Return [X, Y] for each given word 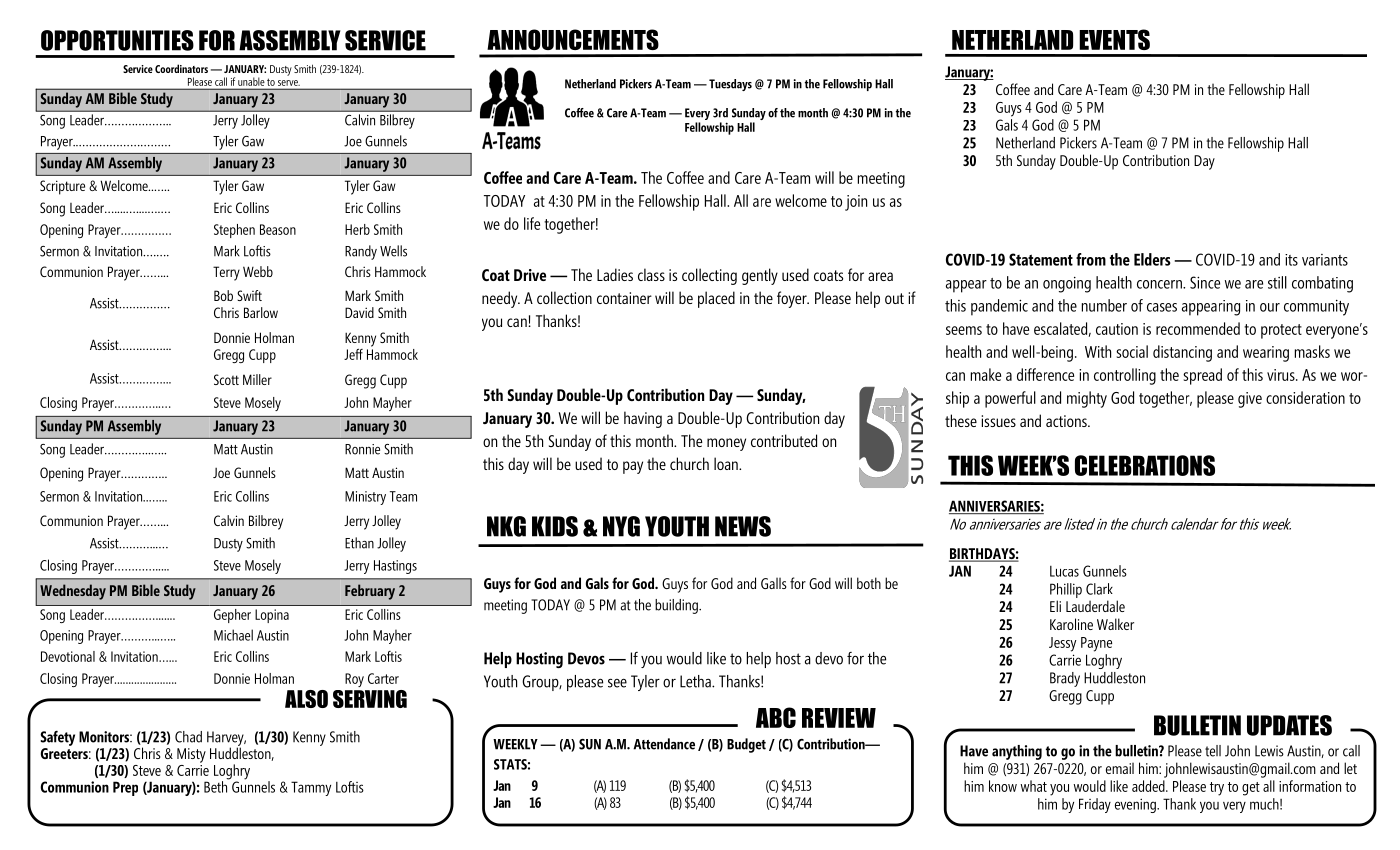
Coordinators [181, 68]
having [643, 419]
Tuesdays [730, 85]
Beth [217, 786]
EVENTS [1114, 39]
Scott [226, 379]
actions [1067, 421]
